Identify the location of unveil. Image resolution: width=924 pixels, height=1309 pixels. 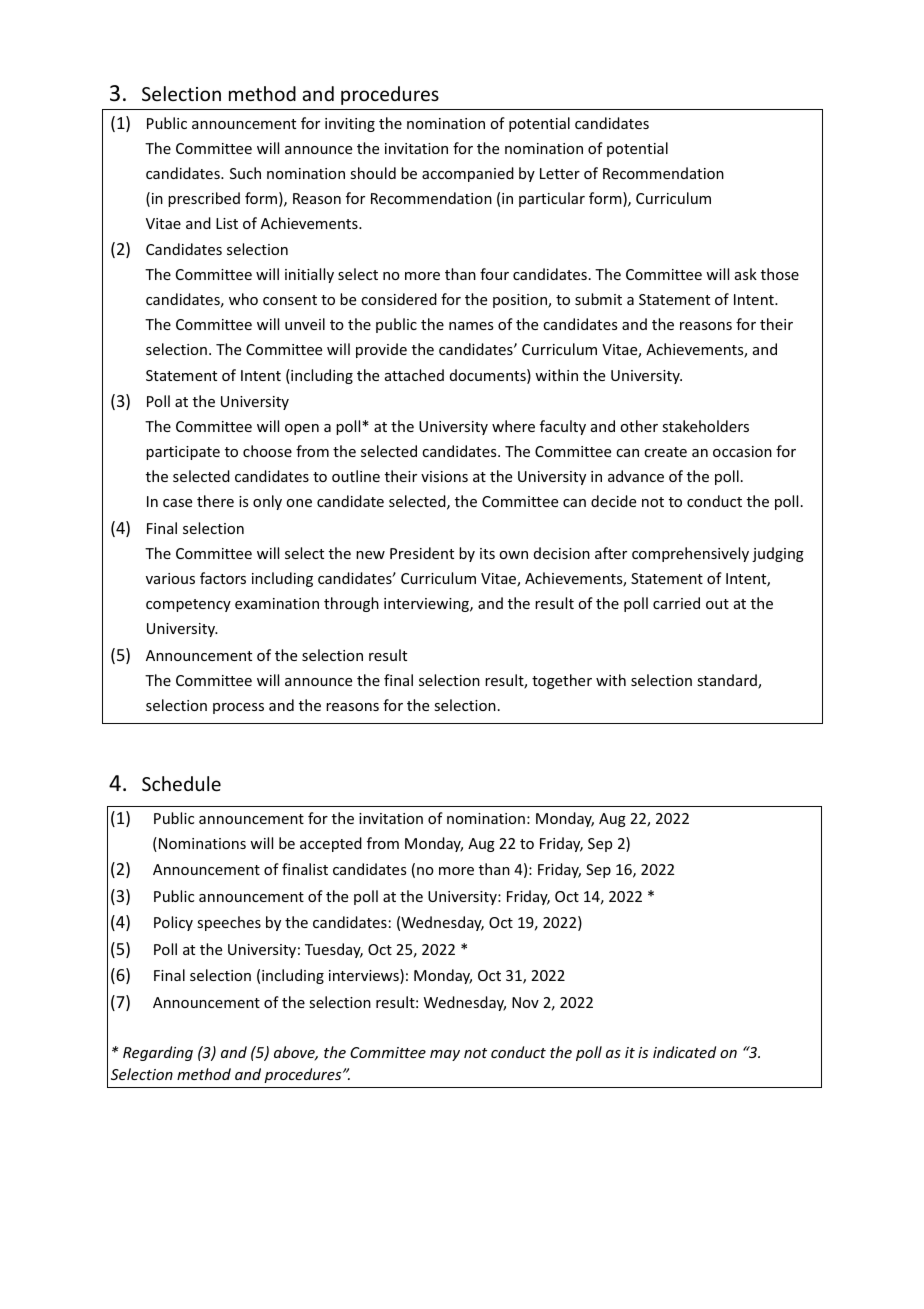
(305, 324).
